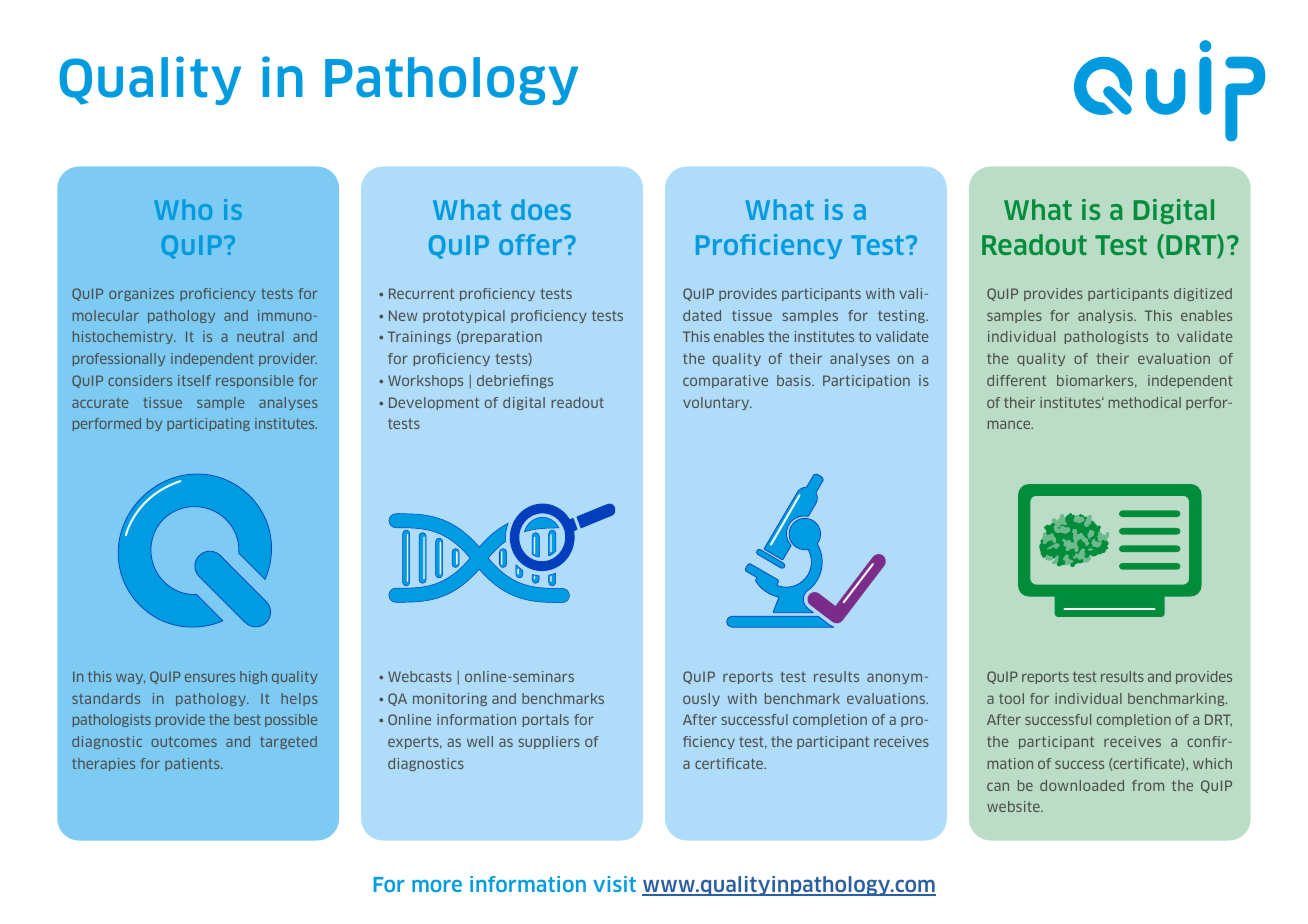  I want to click on Who, so click(183, 209).
